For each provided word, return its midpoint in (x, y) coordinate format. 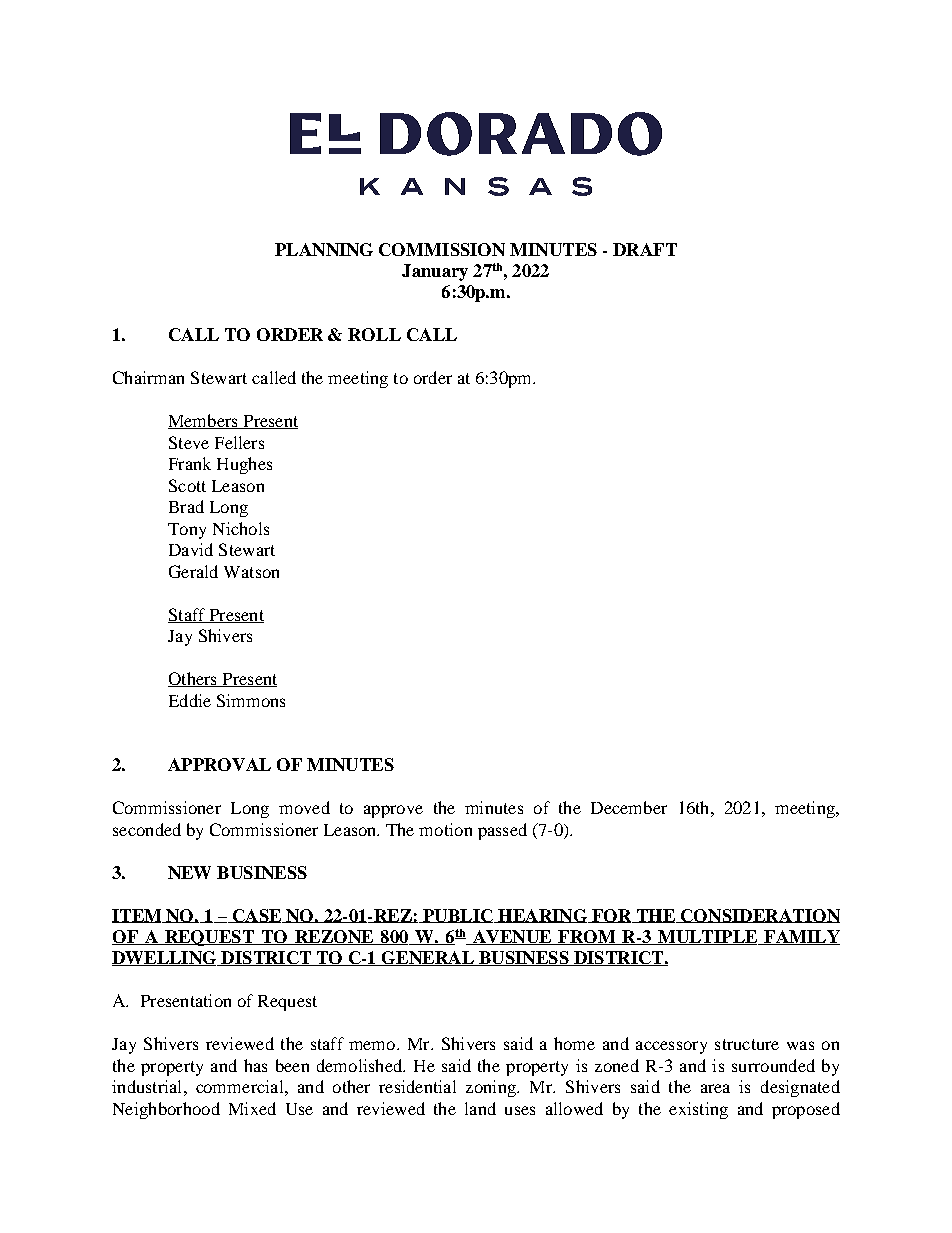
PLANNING (324, 249)
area (715, 1088)
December (629, 807)
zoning (492, 1088)
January (435, 272)
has (255, 1065)
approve (393, 811)
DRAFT (645, 249)
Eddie (190, 700)
